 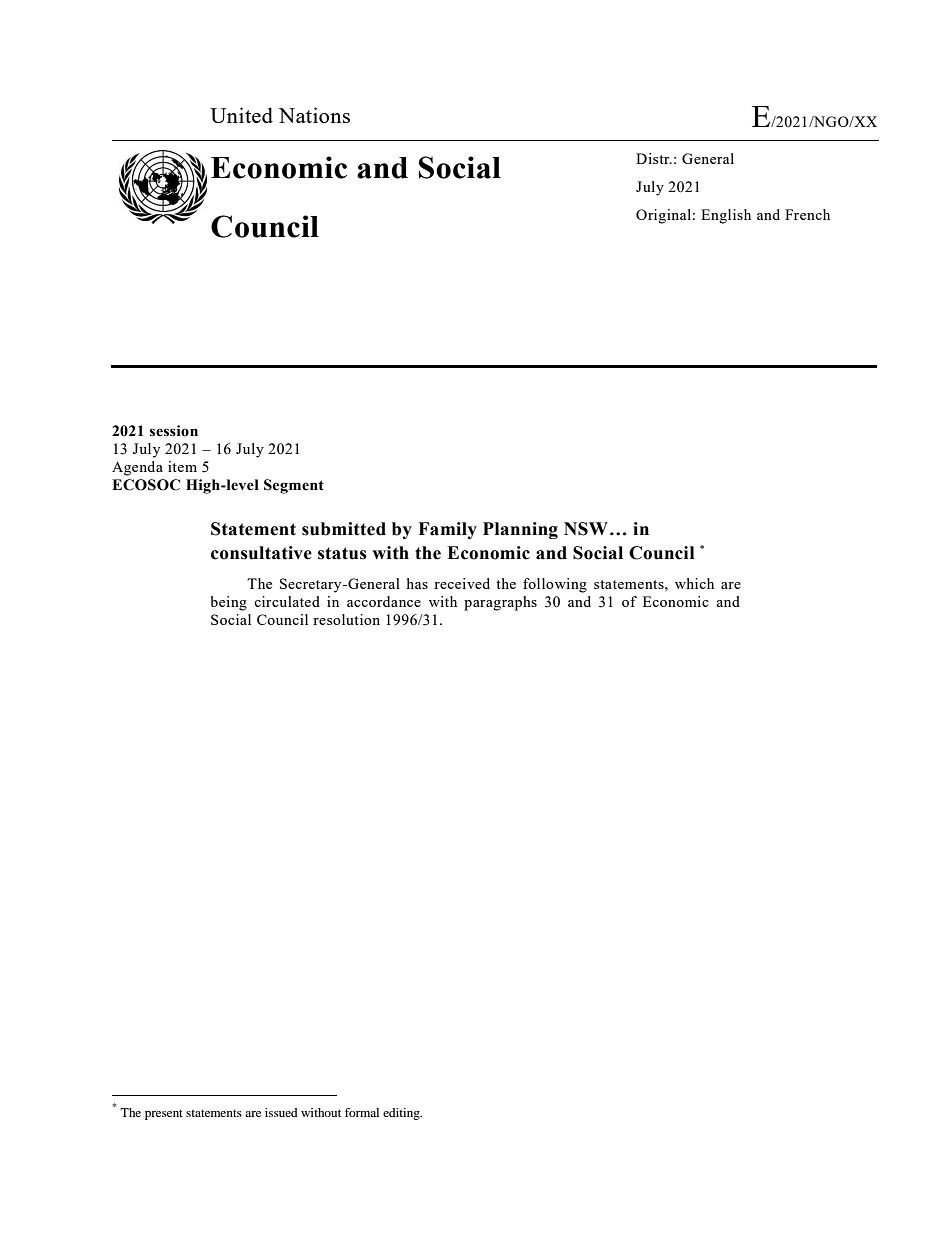 What do you see at coordinates (402, 1114) in the image?
I see `editing` at bounding box center [402, 1114].
